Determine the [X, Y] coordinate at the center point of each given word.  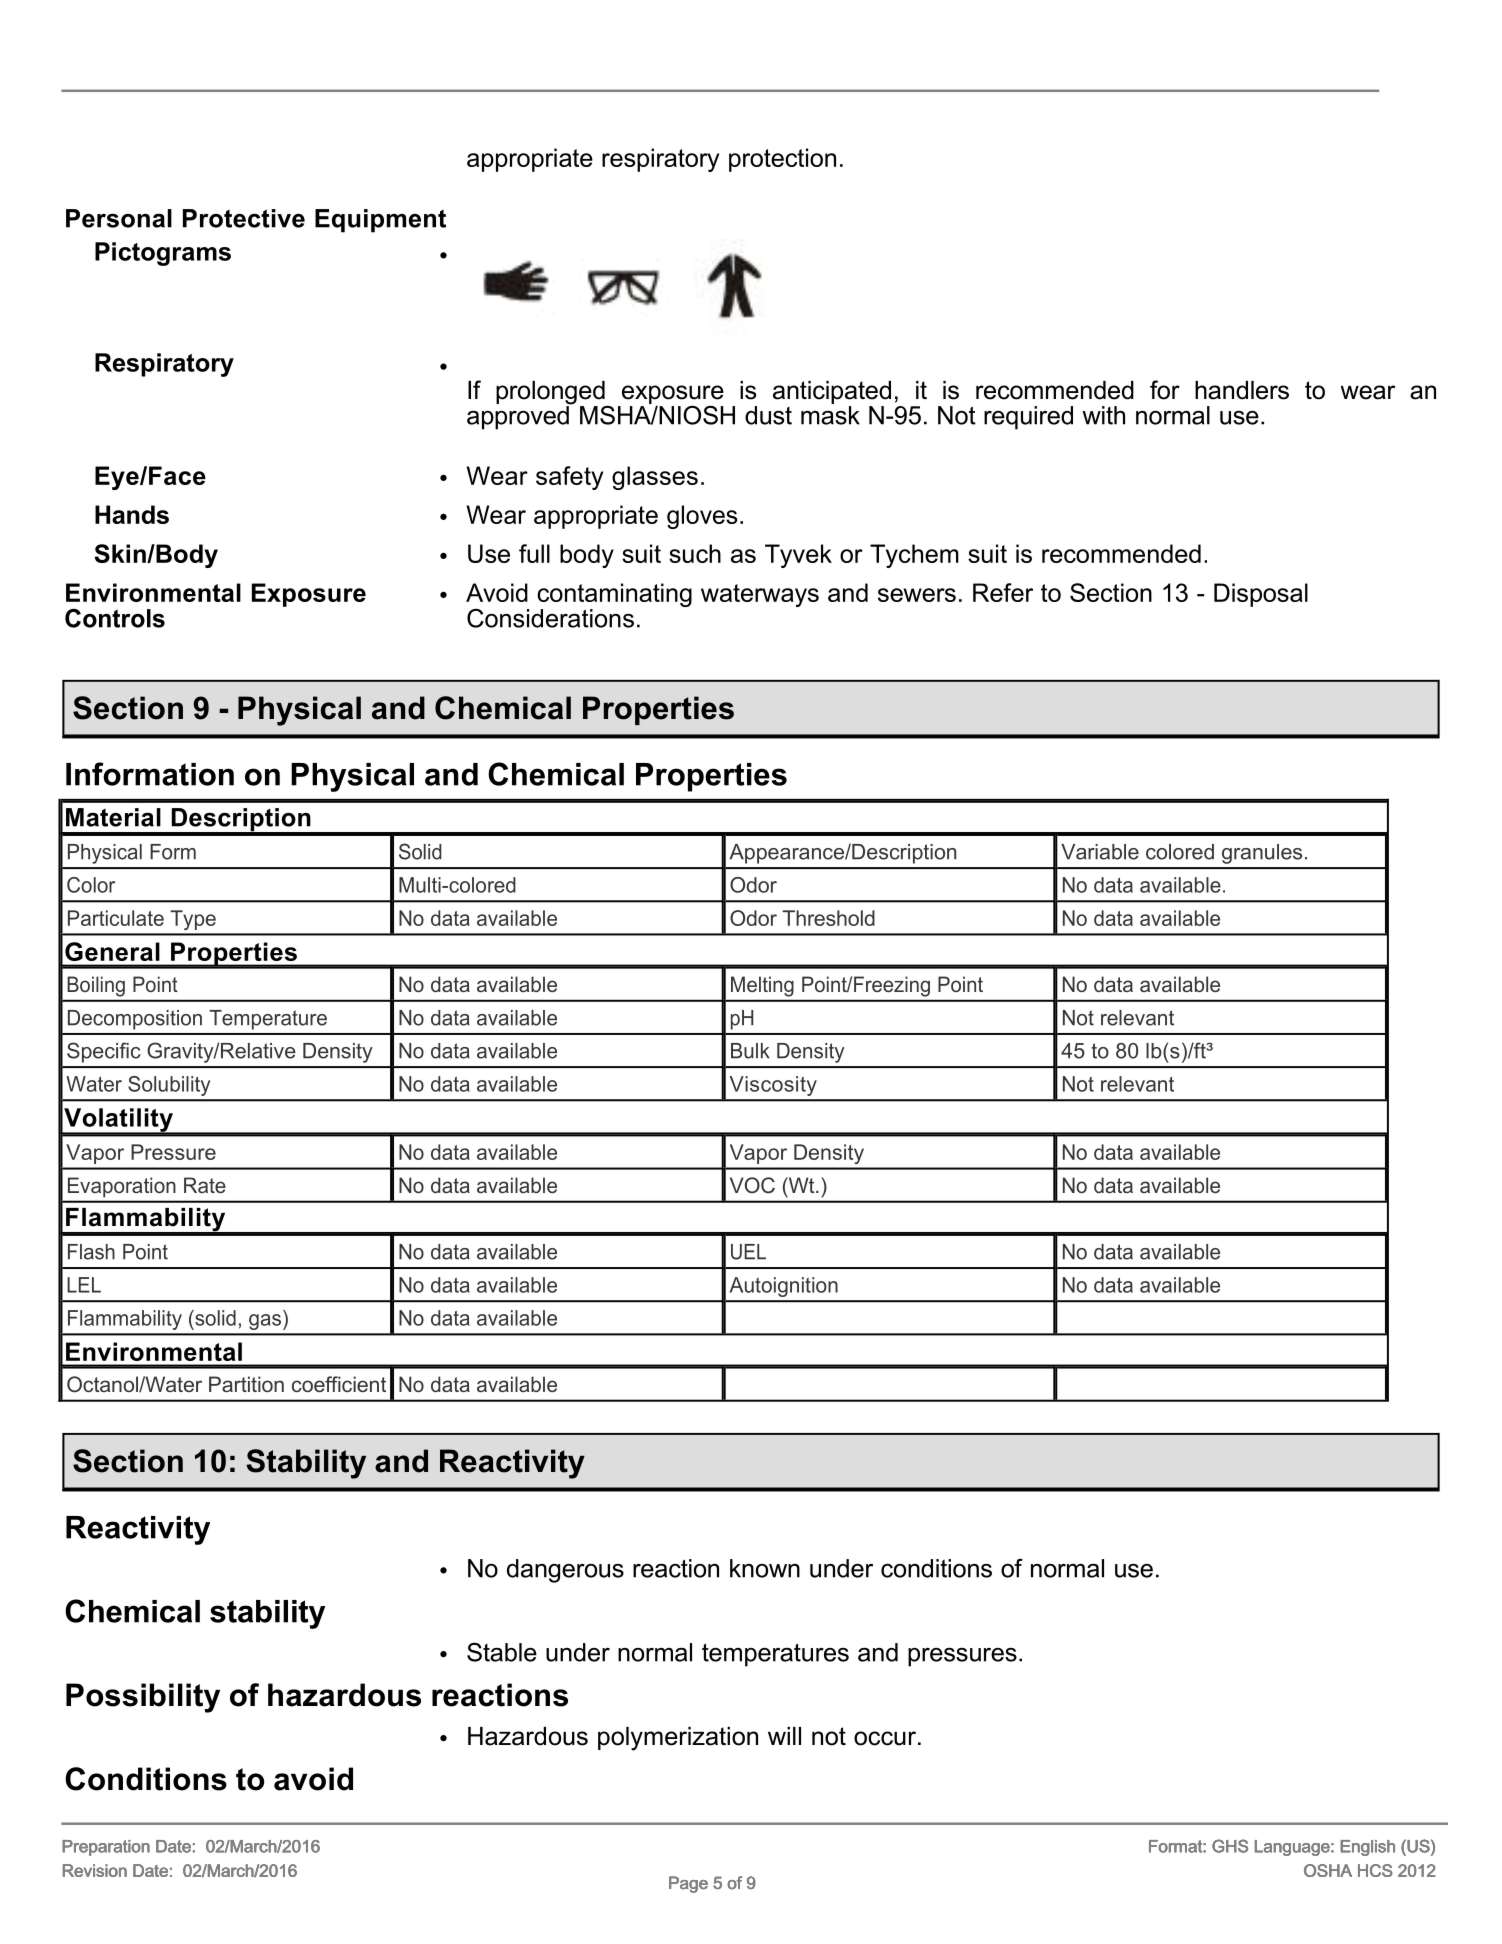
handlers [1242, 390]
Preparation [106, 1848]
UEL [748, 1252]
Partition [246, 1384]
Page [688, 1884]
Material [113, 817]
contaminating [614, 596]
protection [782, 160]
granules [1262, 854]
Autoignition [784, 1287]
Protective [244, 218]
